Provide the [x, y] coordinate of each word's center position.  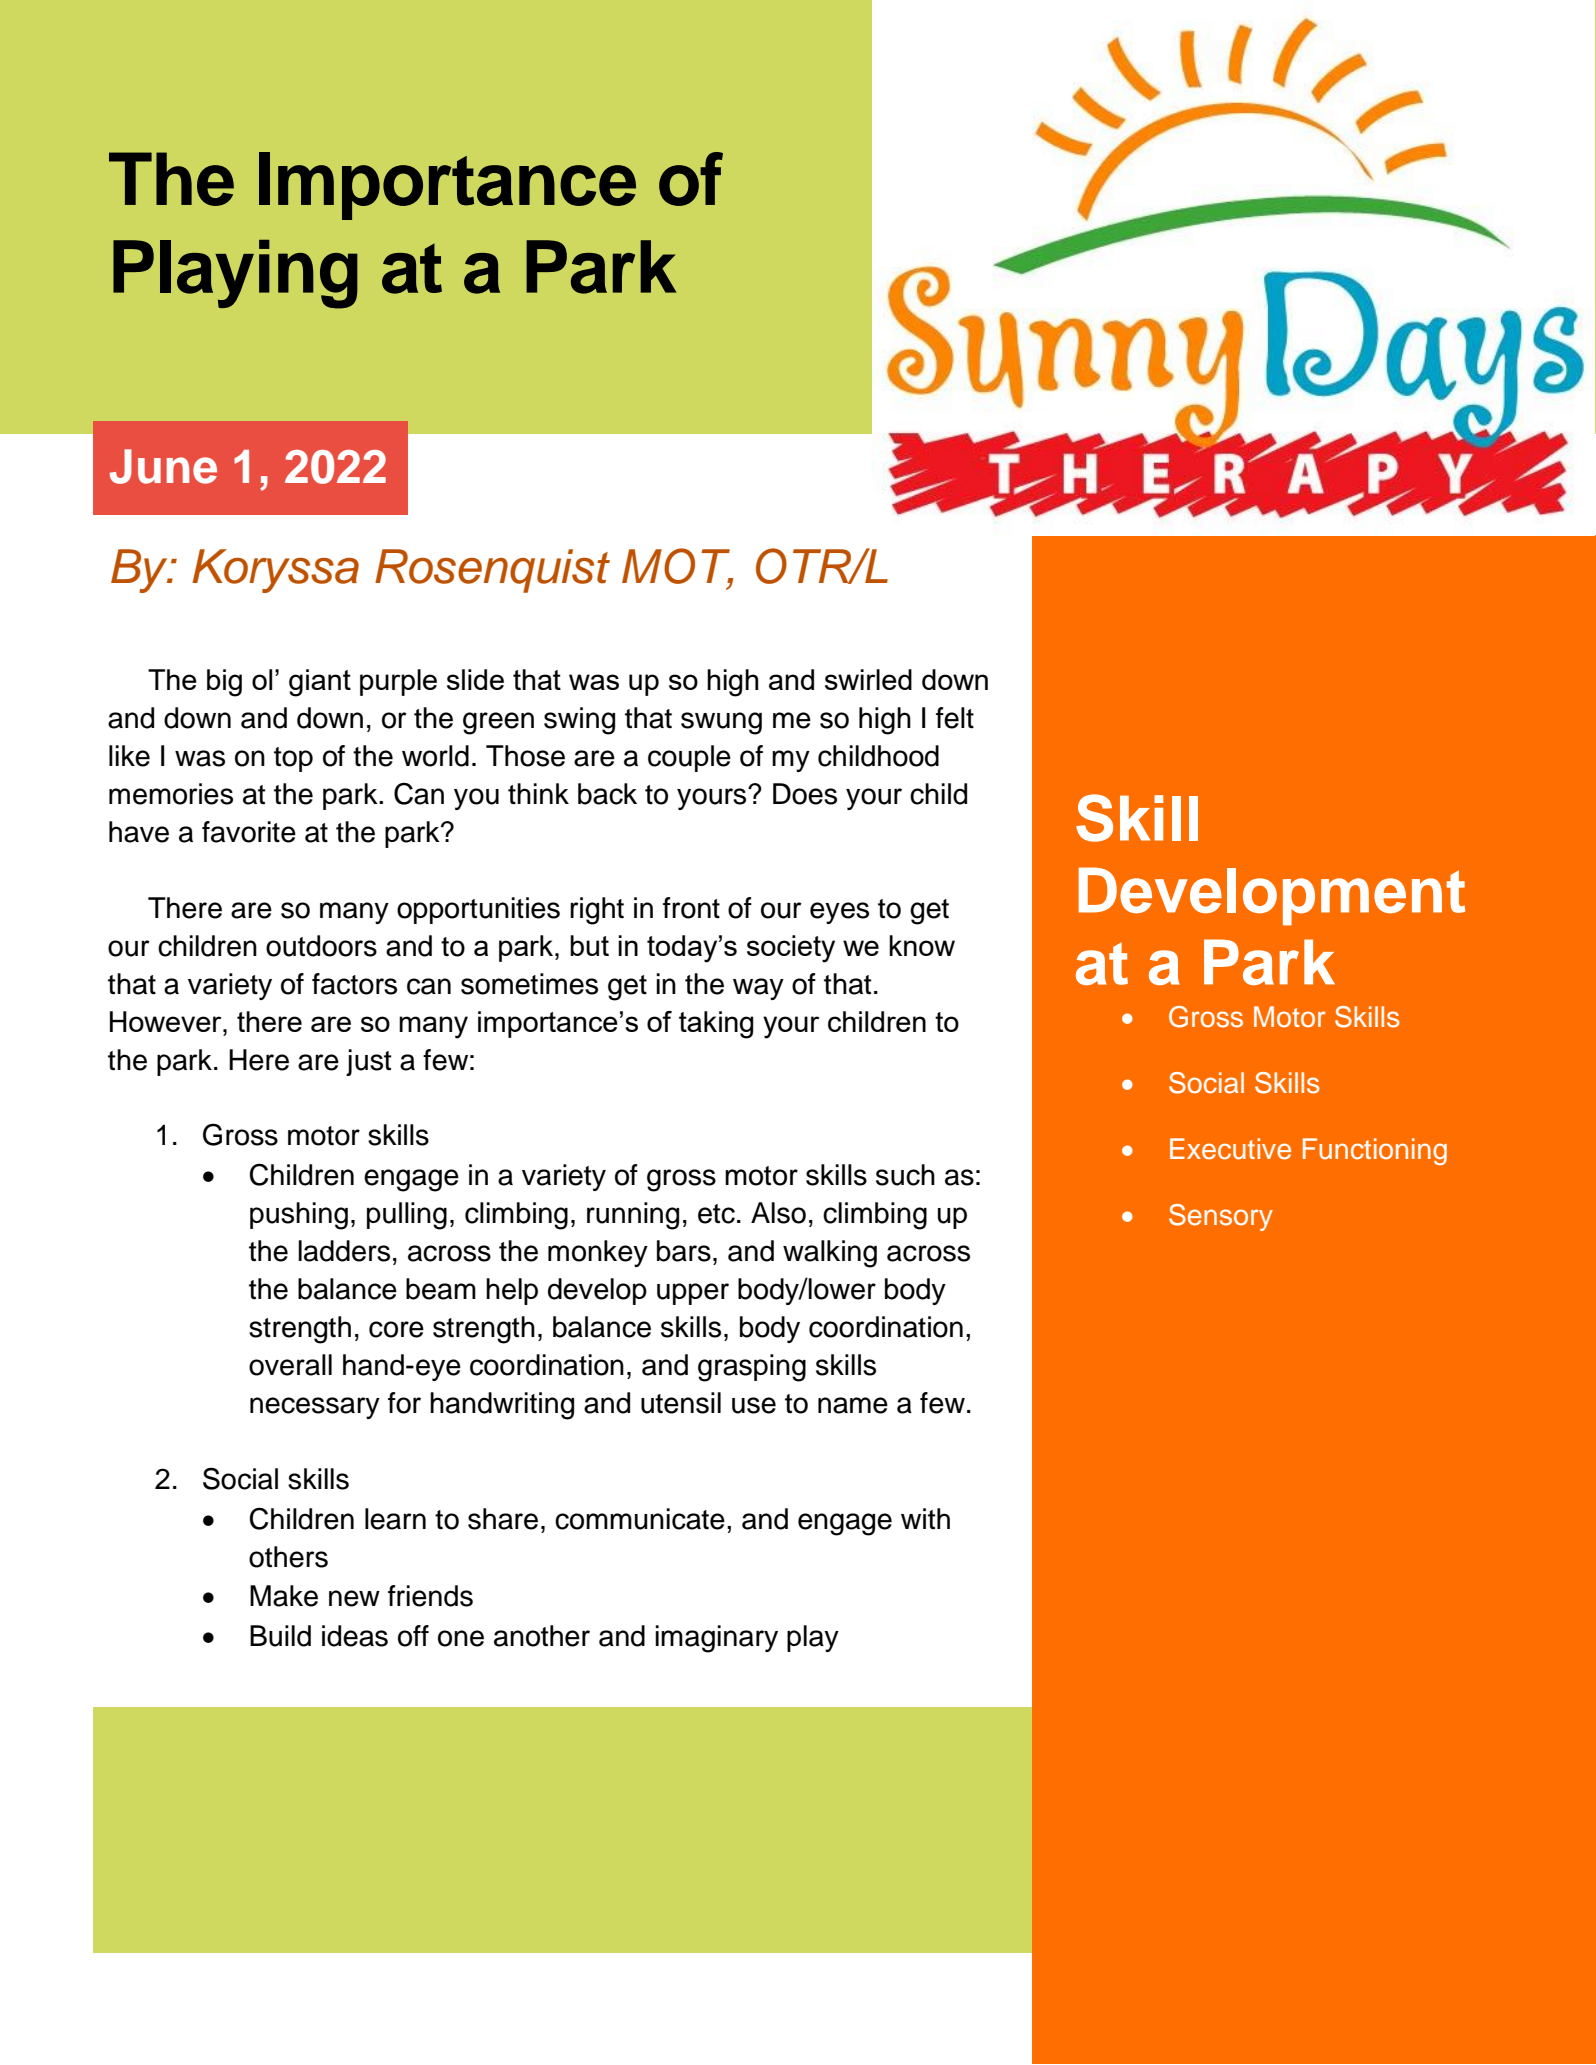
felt [955, 718]
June [163, 466]
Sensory [1221, 1217]
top [293, 759]
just [369, 1062]
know [922, 945]
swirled [868, 679]
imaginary [716, 1639]
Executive [1230, 1149]
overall [290, 1365]
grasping [752, 1368]
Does [805, 794]
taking [716, 1025]
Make [284, 1596]
